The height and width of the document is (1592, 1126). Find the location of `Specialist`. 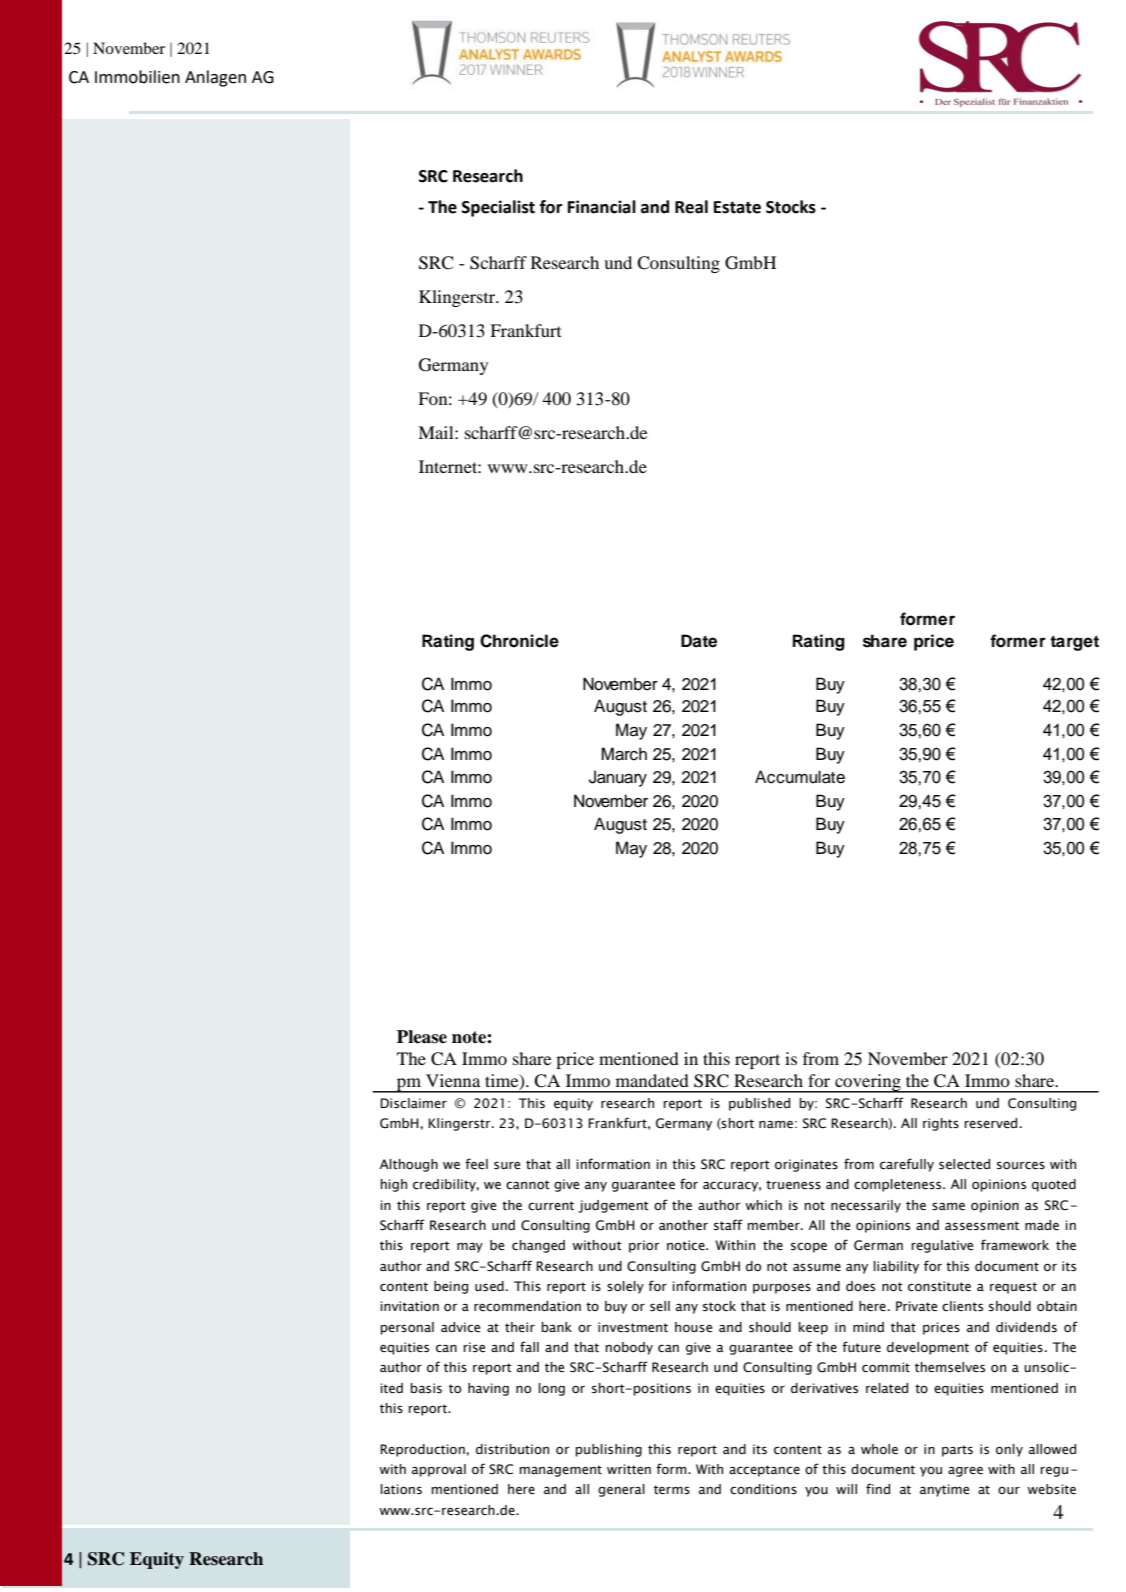

Specialist is located at coordinates (498, 208).
